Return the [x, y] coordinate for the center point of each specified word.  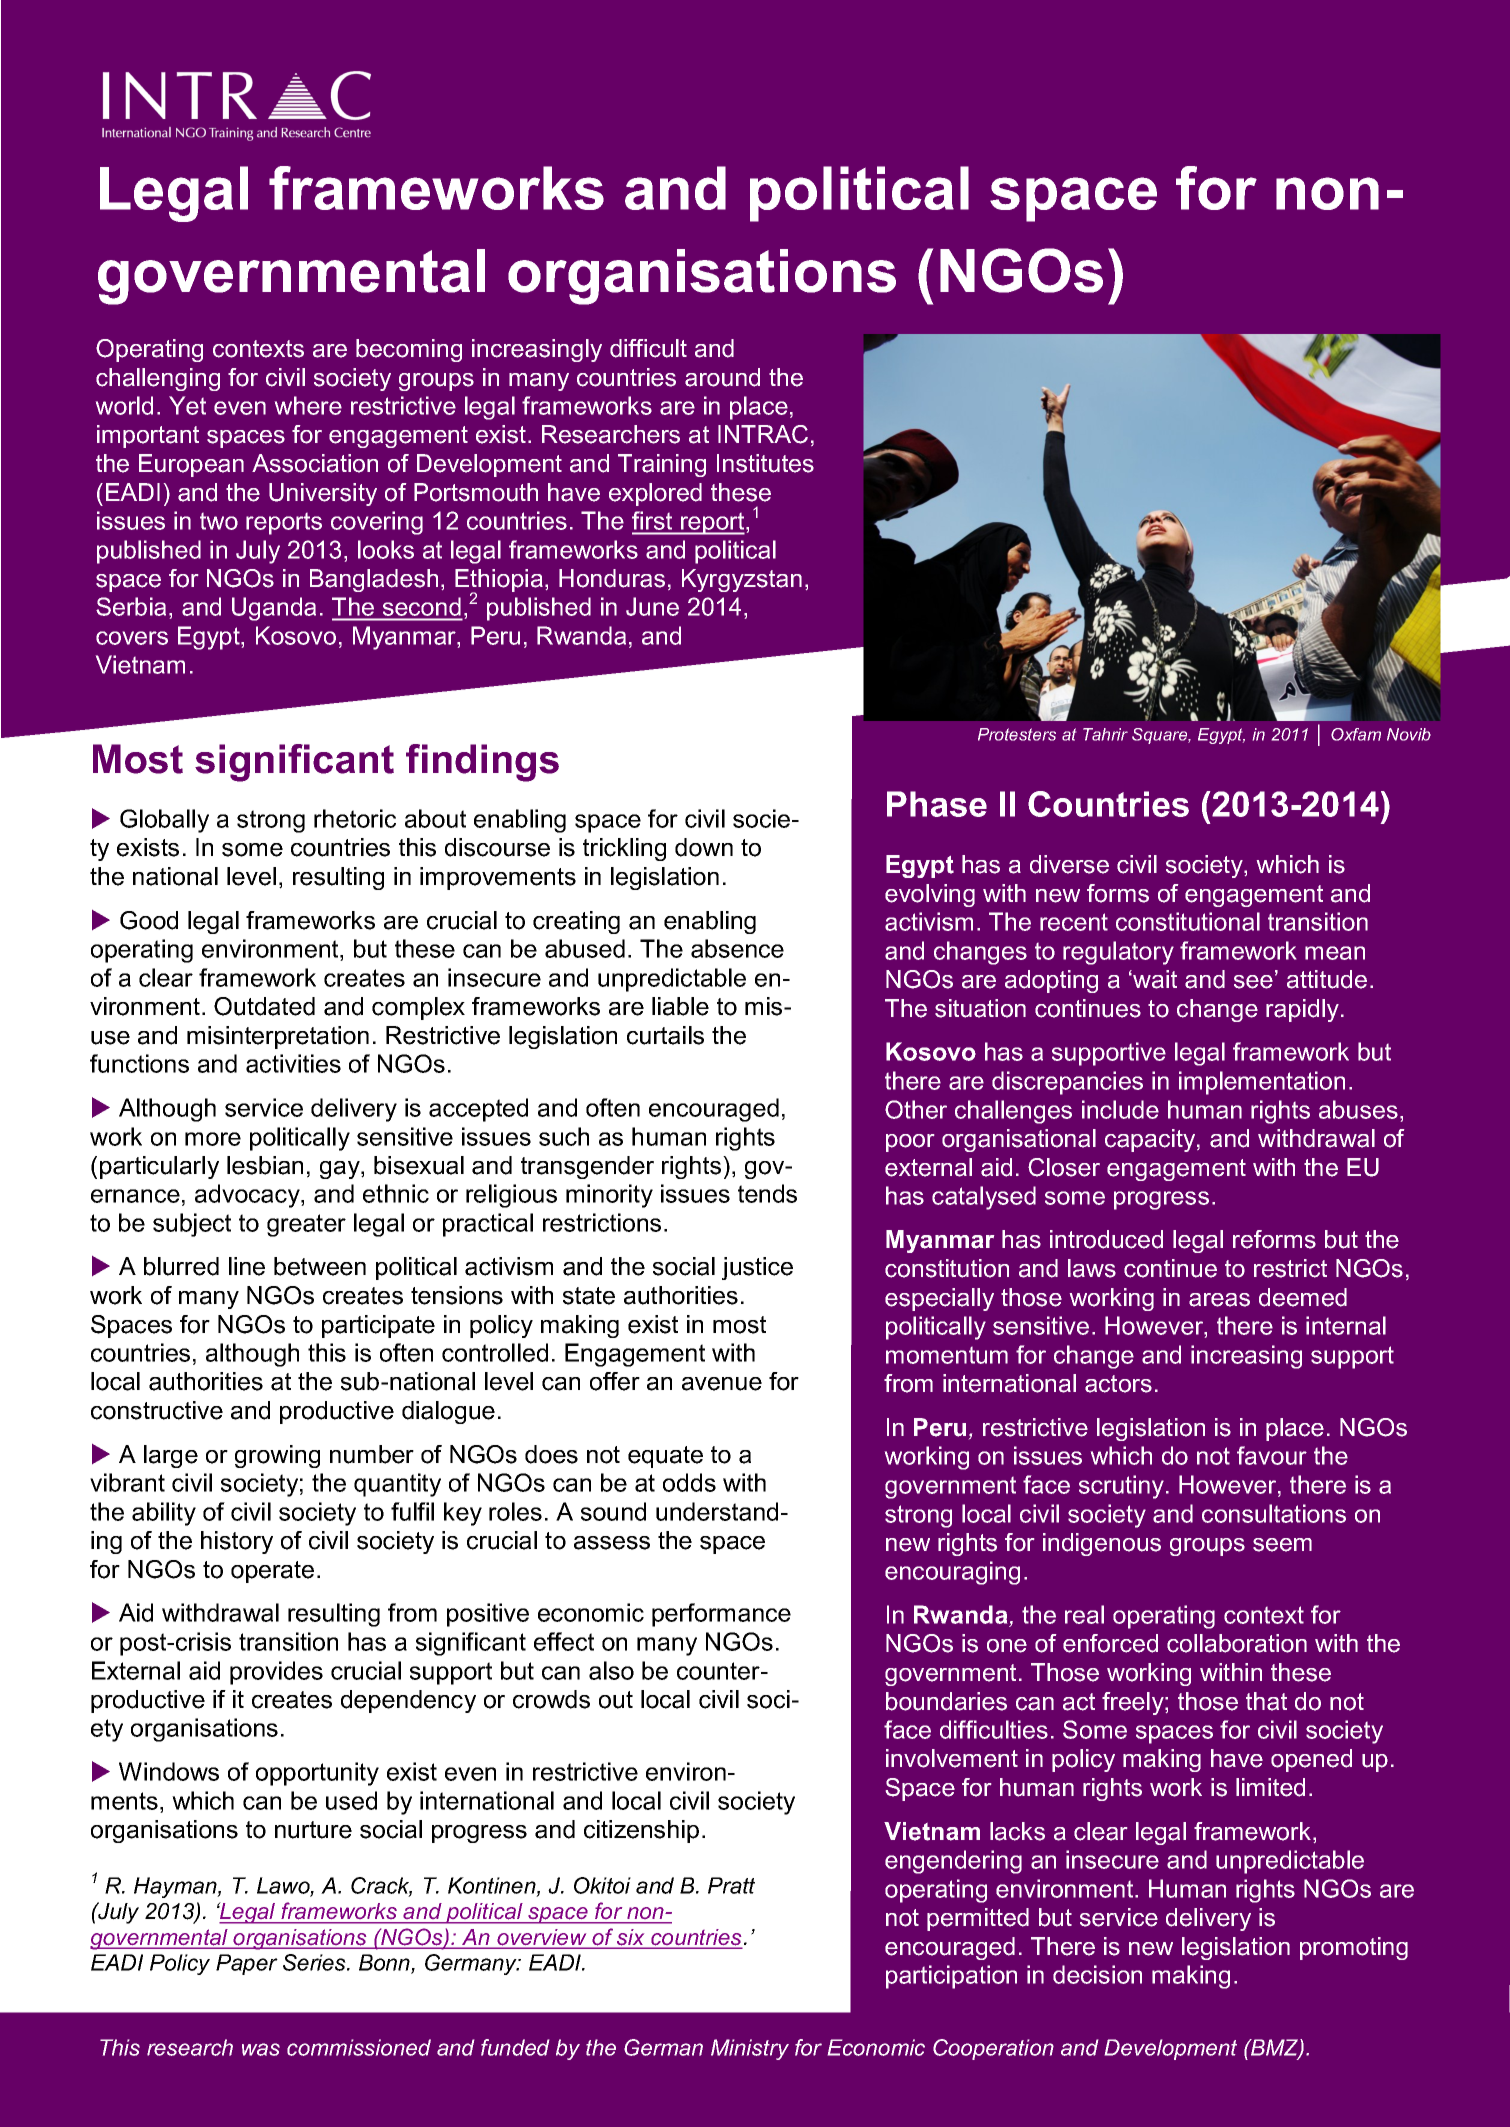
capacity [1151, 1140]
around [722, 377]
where [308, 405]
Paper [247, 1964]
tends [767, 1193]
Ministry [750, 2049]
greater [306, 1225]
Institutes [765, 463]
